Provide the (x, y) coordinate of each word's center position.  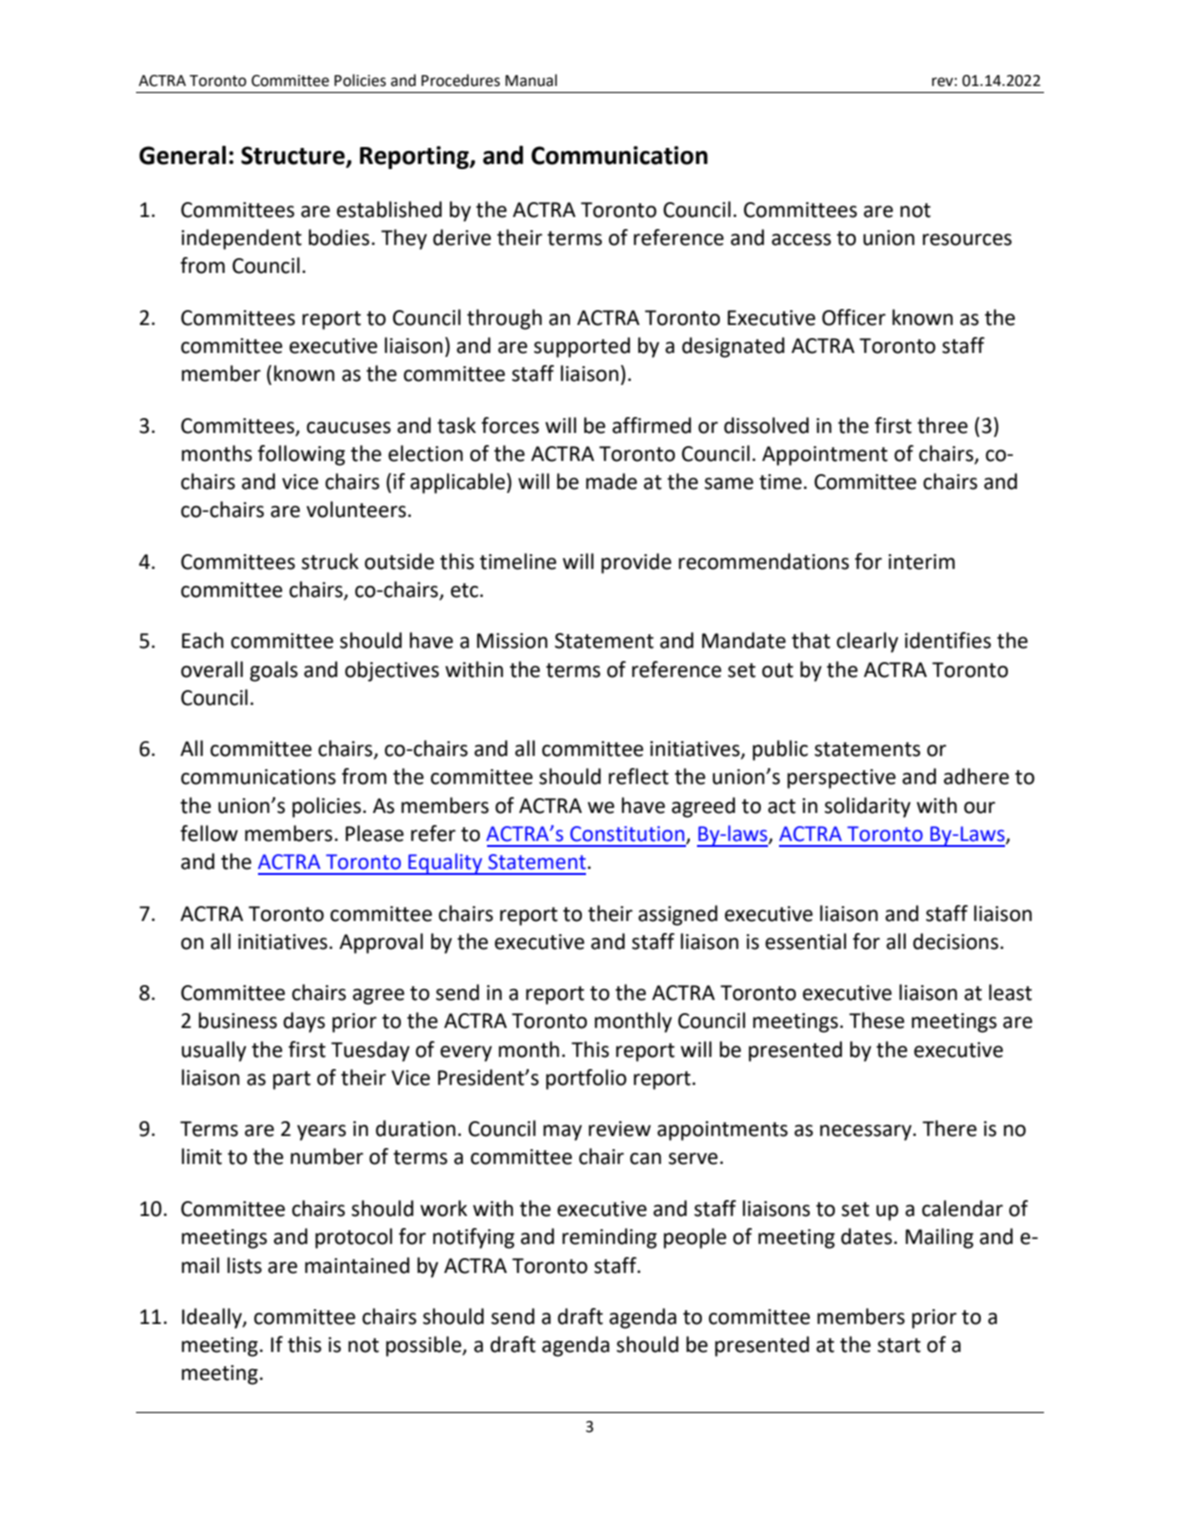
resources (967, 239)
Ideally (213, 1318)
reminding (609, 1238)
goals (274, 671)
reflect (639, 776)
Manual (531, 80)
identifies (948, 640)
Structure (294, 156)
